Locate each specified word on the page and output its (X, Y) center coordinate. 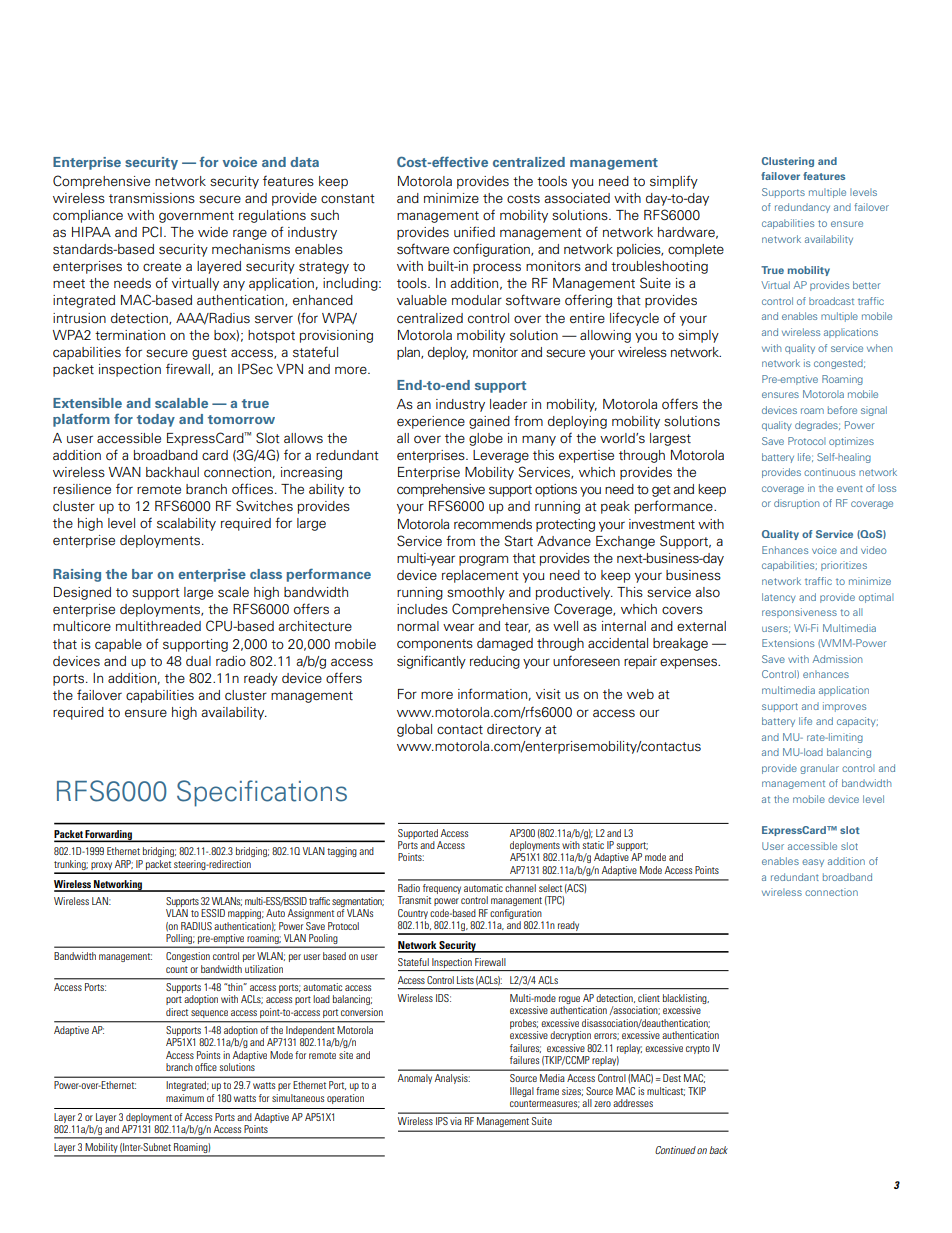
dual (198, 661)
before (842, 410)
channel (520, 888)
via (456, 1121)
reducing (495, 662)
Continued (675, 1150)
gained (489, 422)
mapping (246, 914)
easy (813, 863)
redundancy (802, 208)
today (156, 420)
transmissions (152, 198)
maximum (185, 1098)
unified (474, 231)
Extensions (788, 643)
